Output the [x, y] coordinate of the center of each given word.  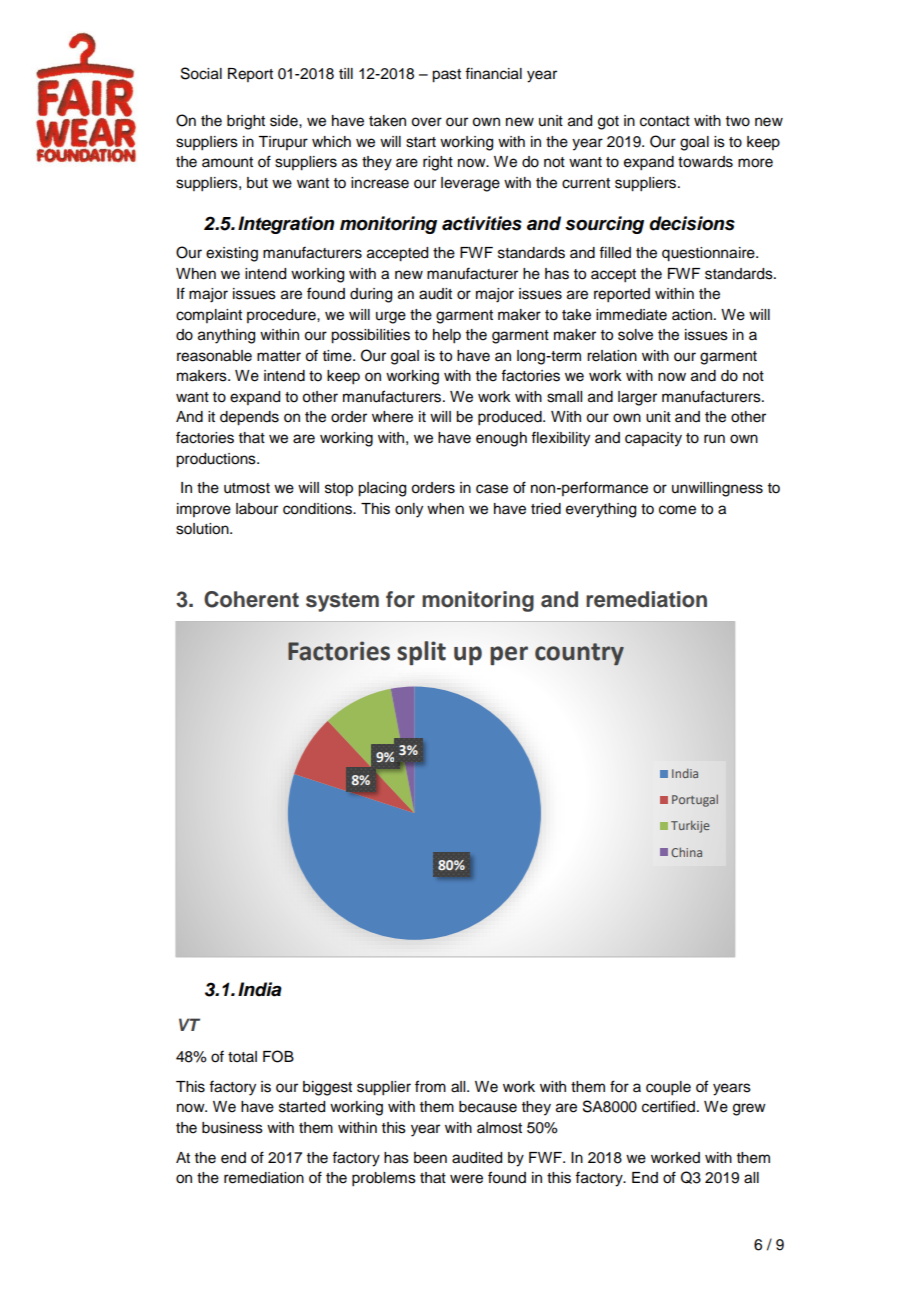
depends [249, 418]
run [714, 439]
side [285, 121]
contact [665, 121]
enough [501, 439]
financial [493, 73]
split [421, 653]
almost [499, 1128]
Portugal [695, 800]
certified [668, 1106]
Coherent [251, 599]
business [232, 1128]
